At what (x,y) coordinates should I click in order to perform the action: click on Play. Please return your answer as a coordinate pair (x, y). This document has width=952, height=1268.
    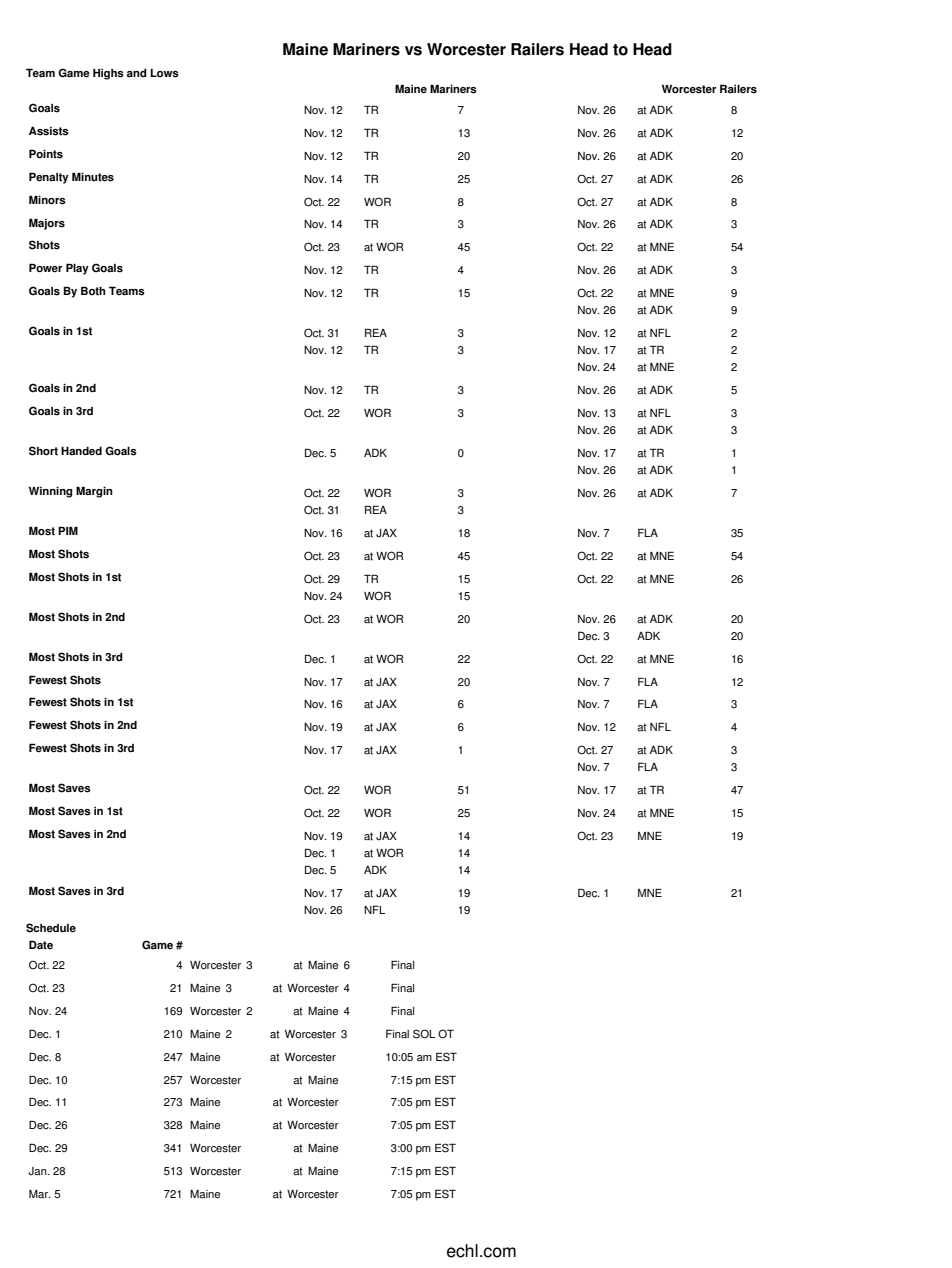
    Looking at the image, I should click on (77, 269).
